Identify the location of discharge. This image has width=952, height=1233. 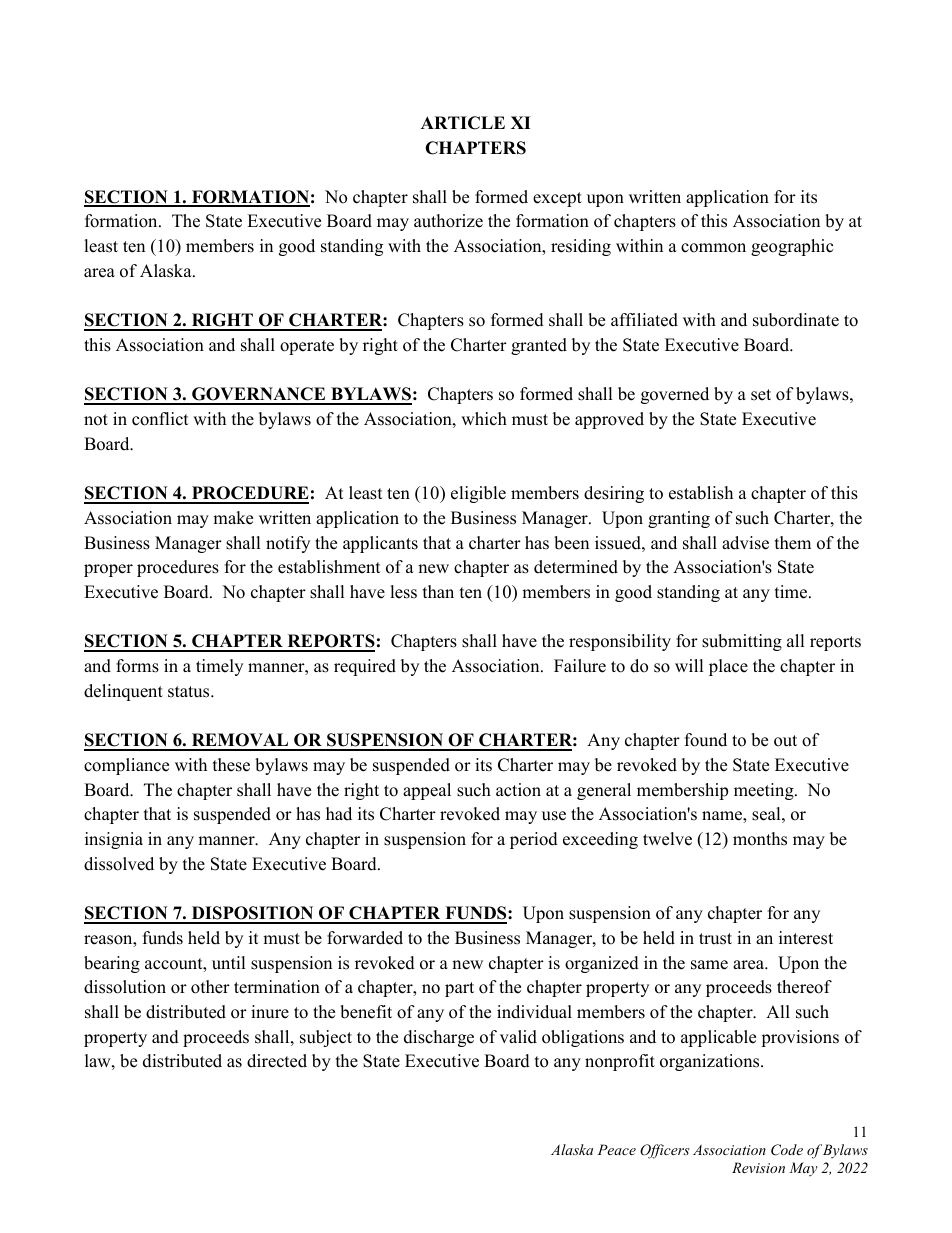
(439, 1038).
